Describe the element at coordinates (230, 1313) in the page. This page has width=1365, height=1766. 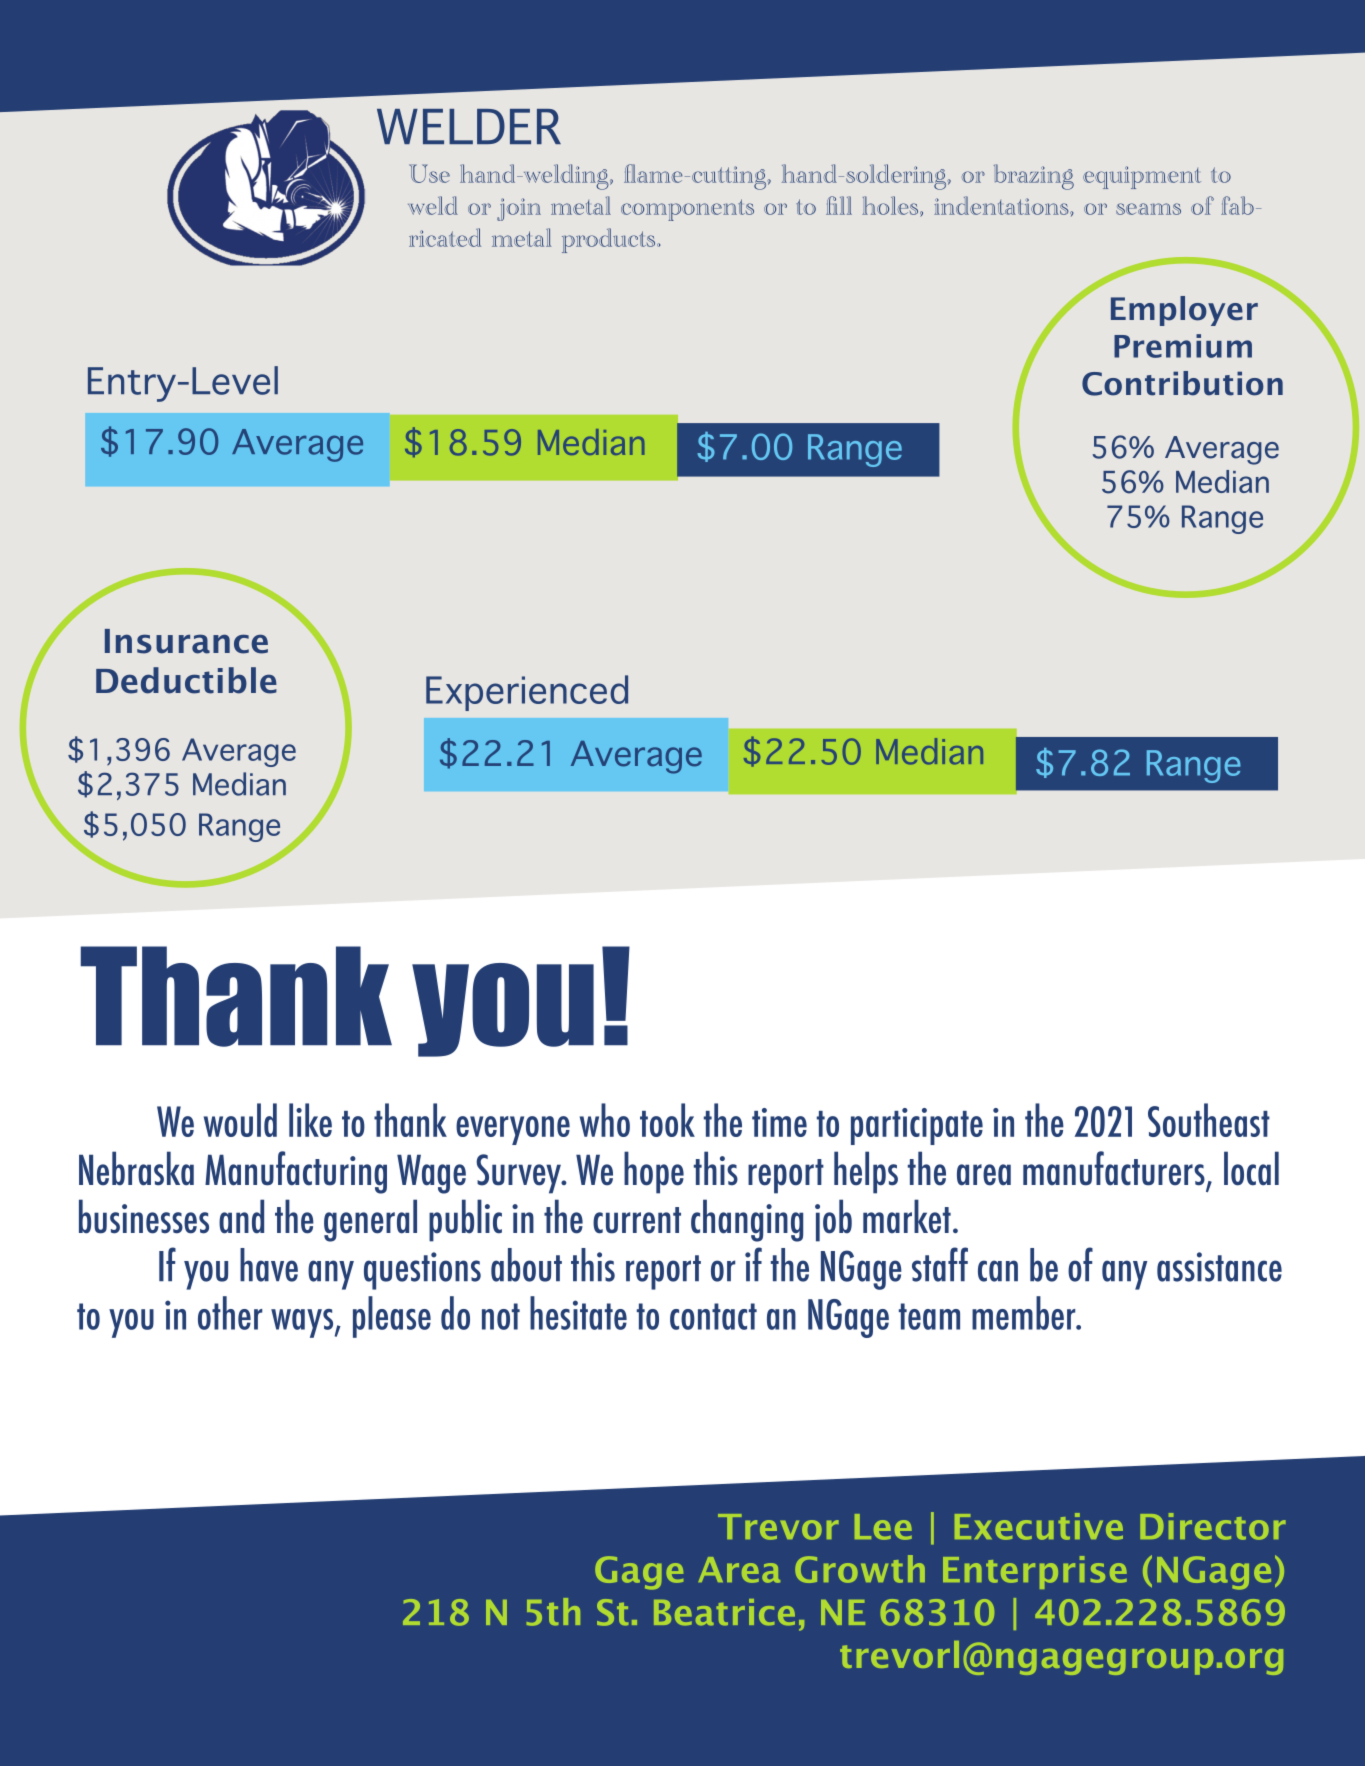
I see `other` at that location.
